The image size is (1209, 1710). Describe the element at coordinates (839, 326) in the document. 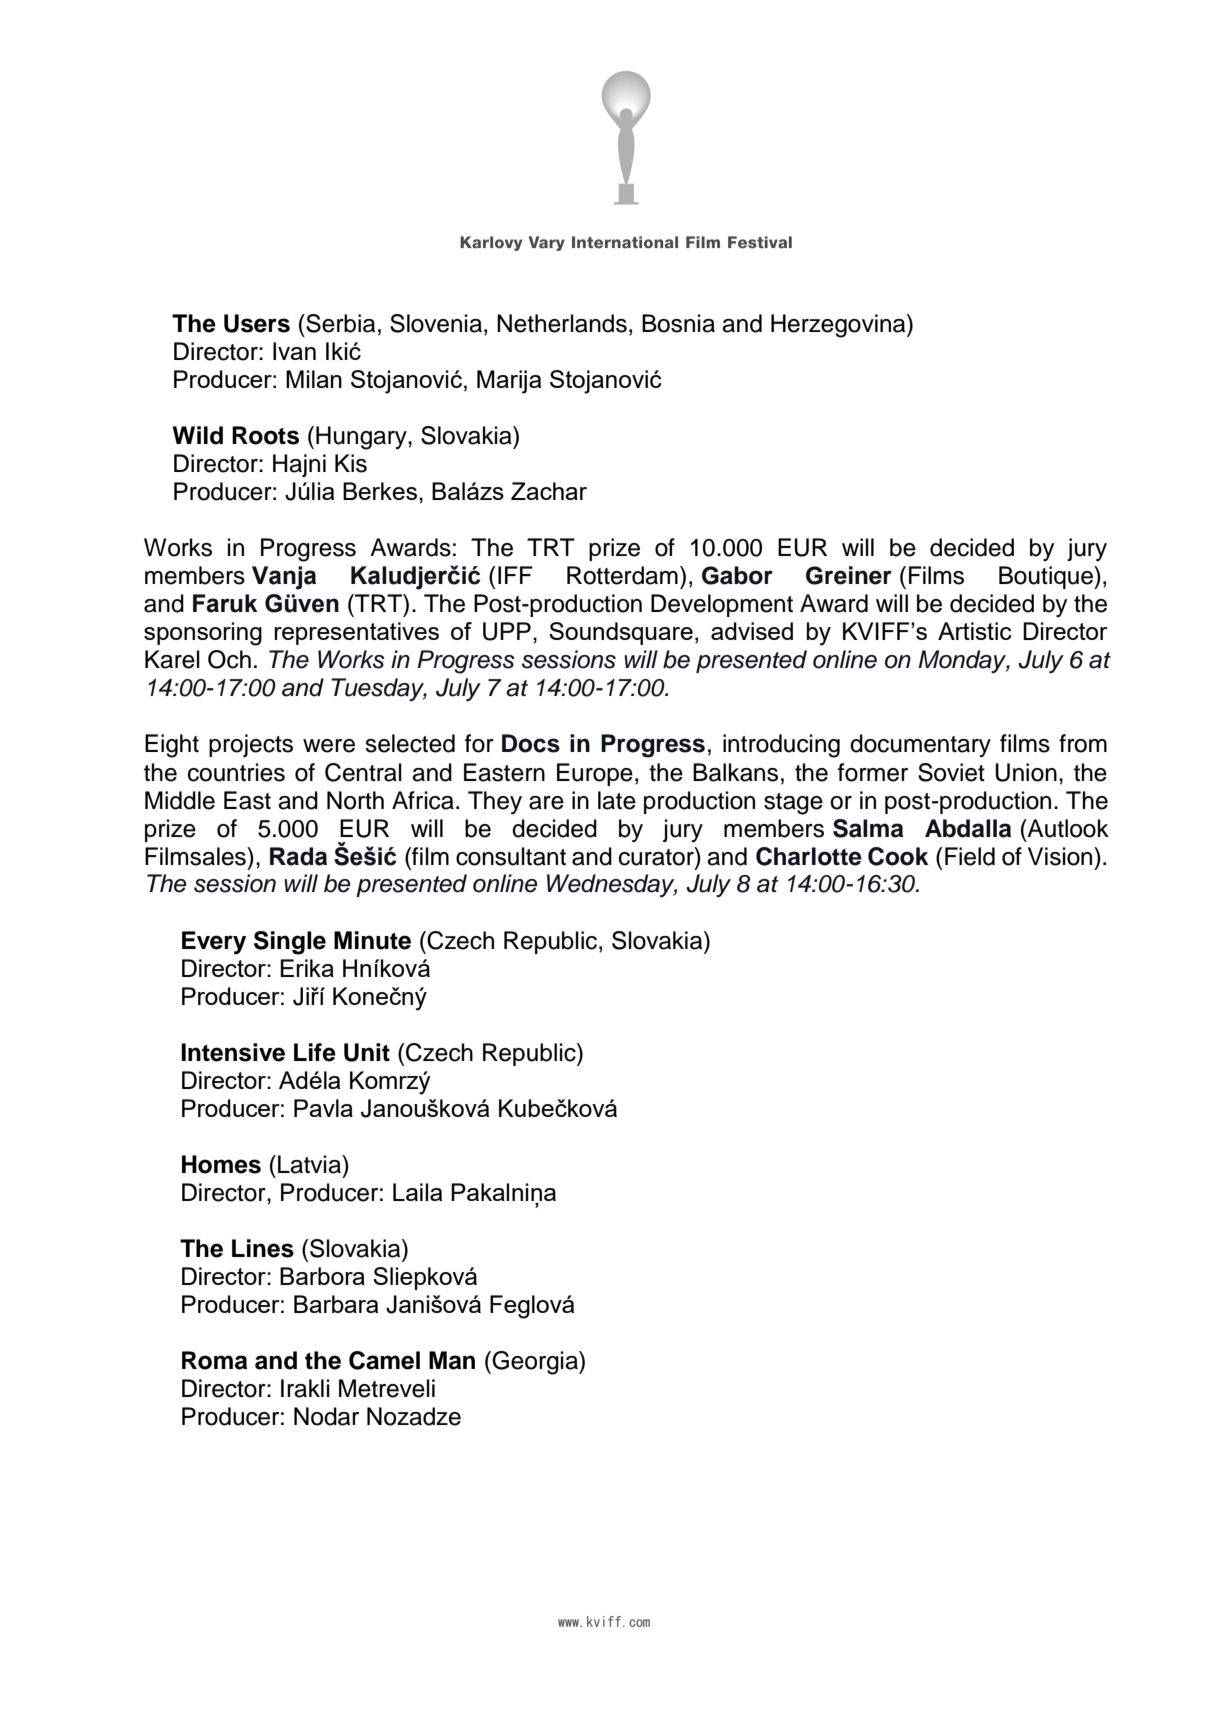

I see `Herzegovina` at that location.
